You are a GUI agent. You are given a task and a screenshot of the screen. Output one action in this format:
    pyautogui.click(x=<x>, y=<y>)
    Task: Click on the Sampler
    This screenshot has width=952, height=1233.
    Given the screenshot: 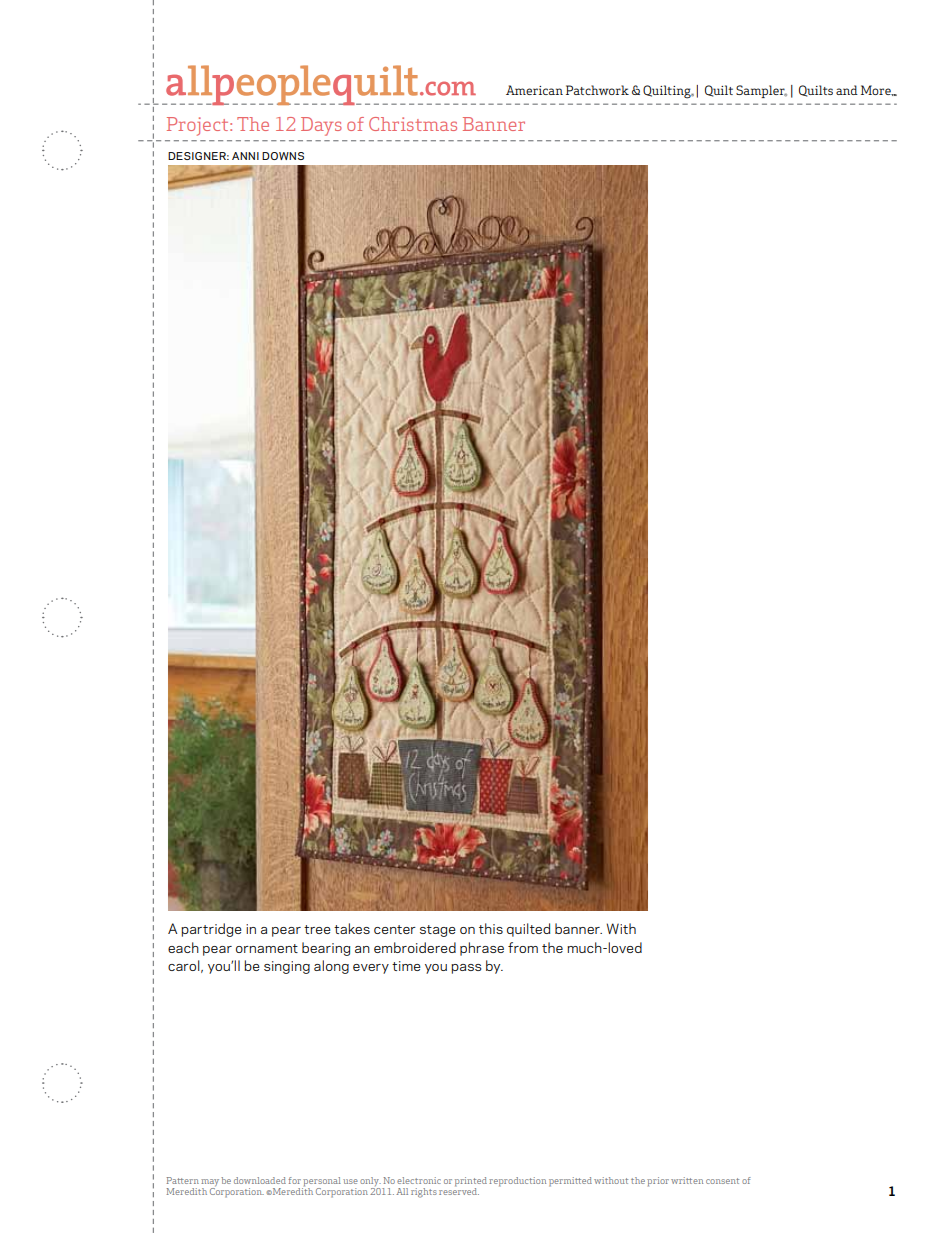 What is the action you would take?
    pyautogui.click(x=761, y=91)
